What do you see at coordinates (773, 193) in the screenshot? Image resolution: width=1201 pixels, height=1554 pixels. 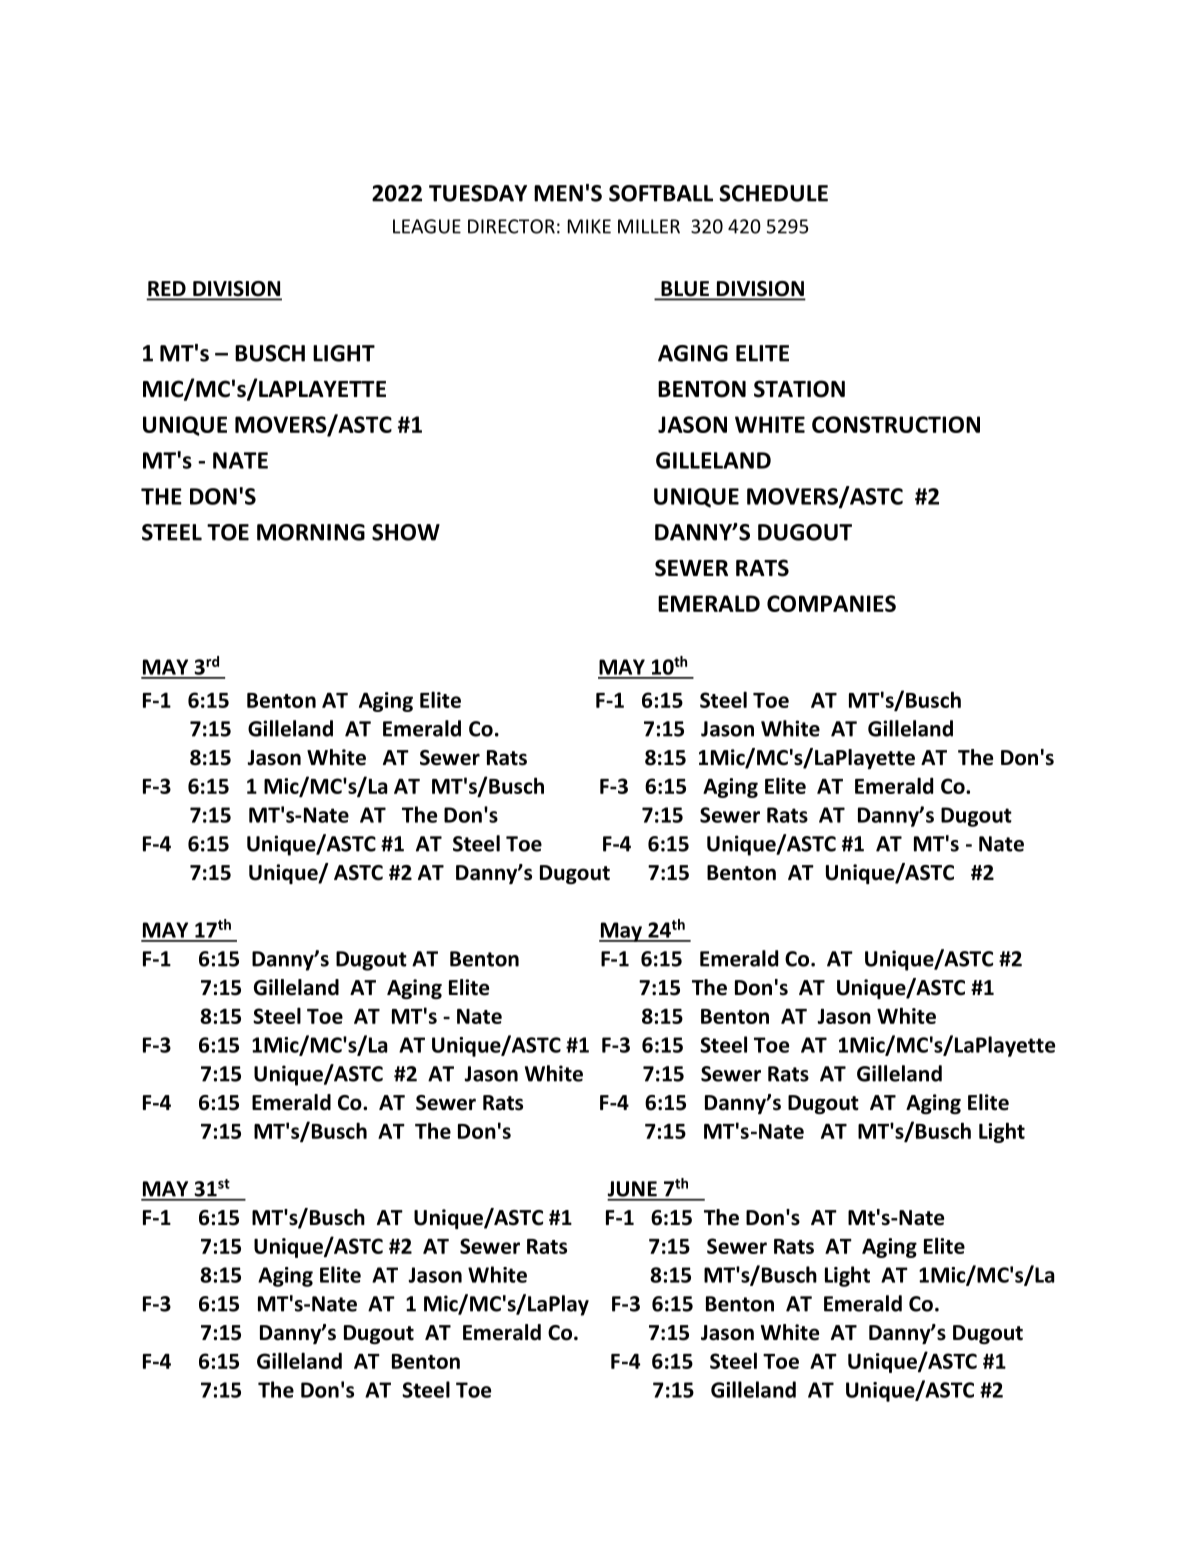 I see `SCHEDULE` at bounding box center [773, 193].
